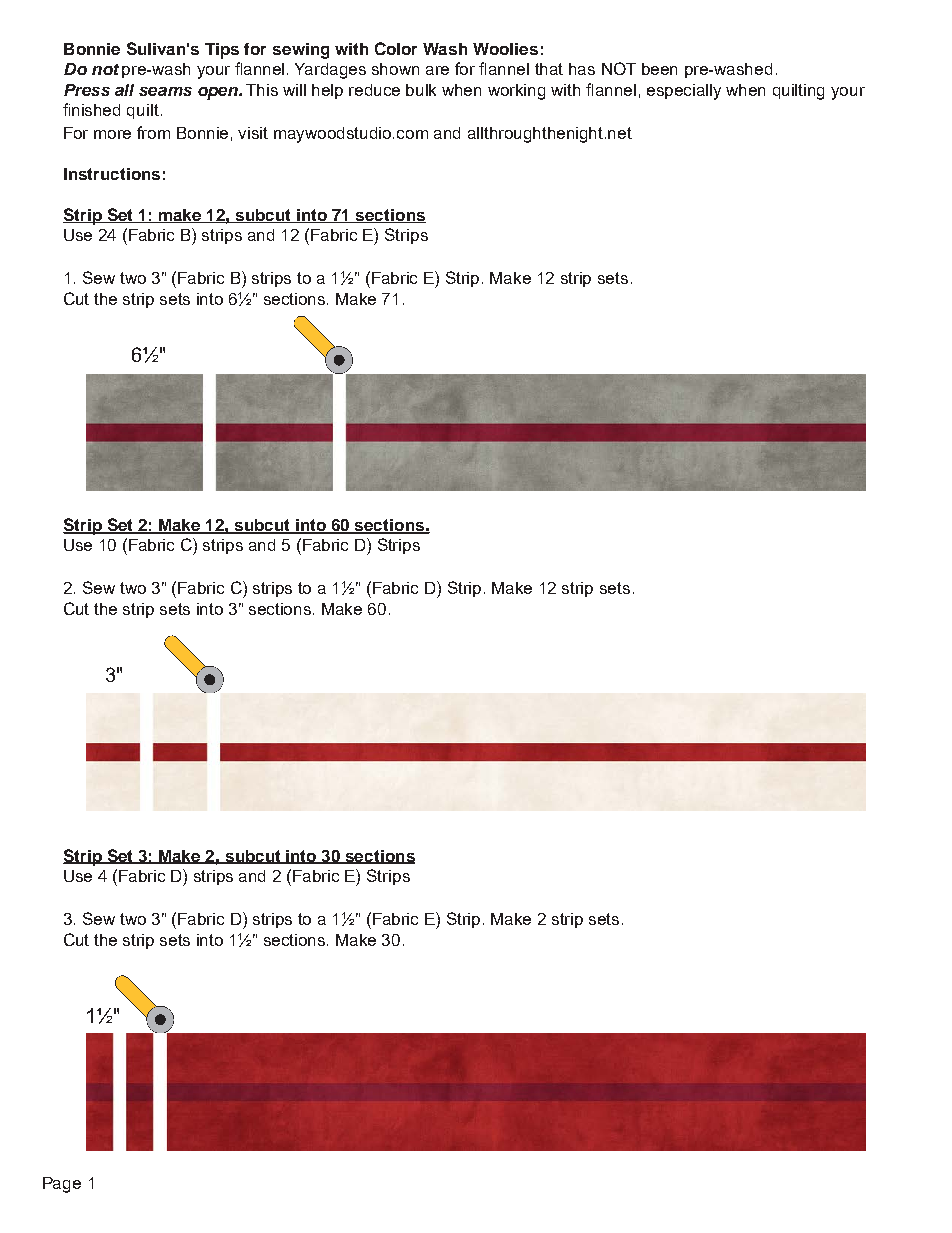 This document has height=1233, width=952. I want to click on from, so click(153, 132).
